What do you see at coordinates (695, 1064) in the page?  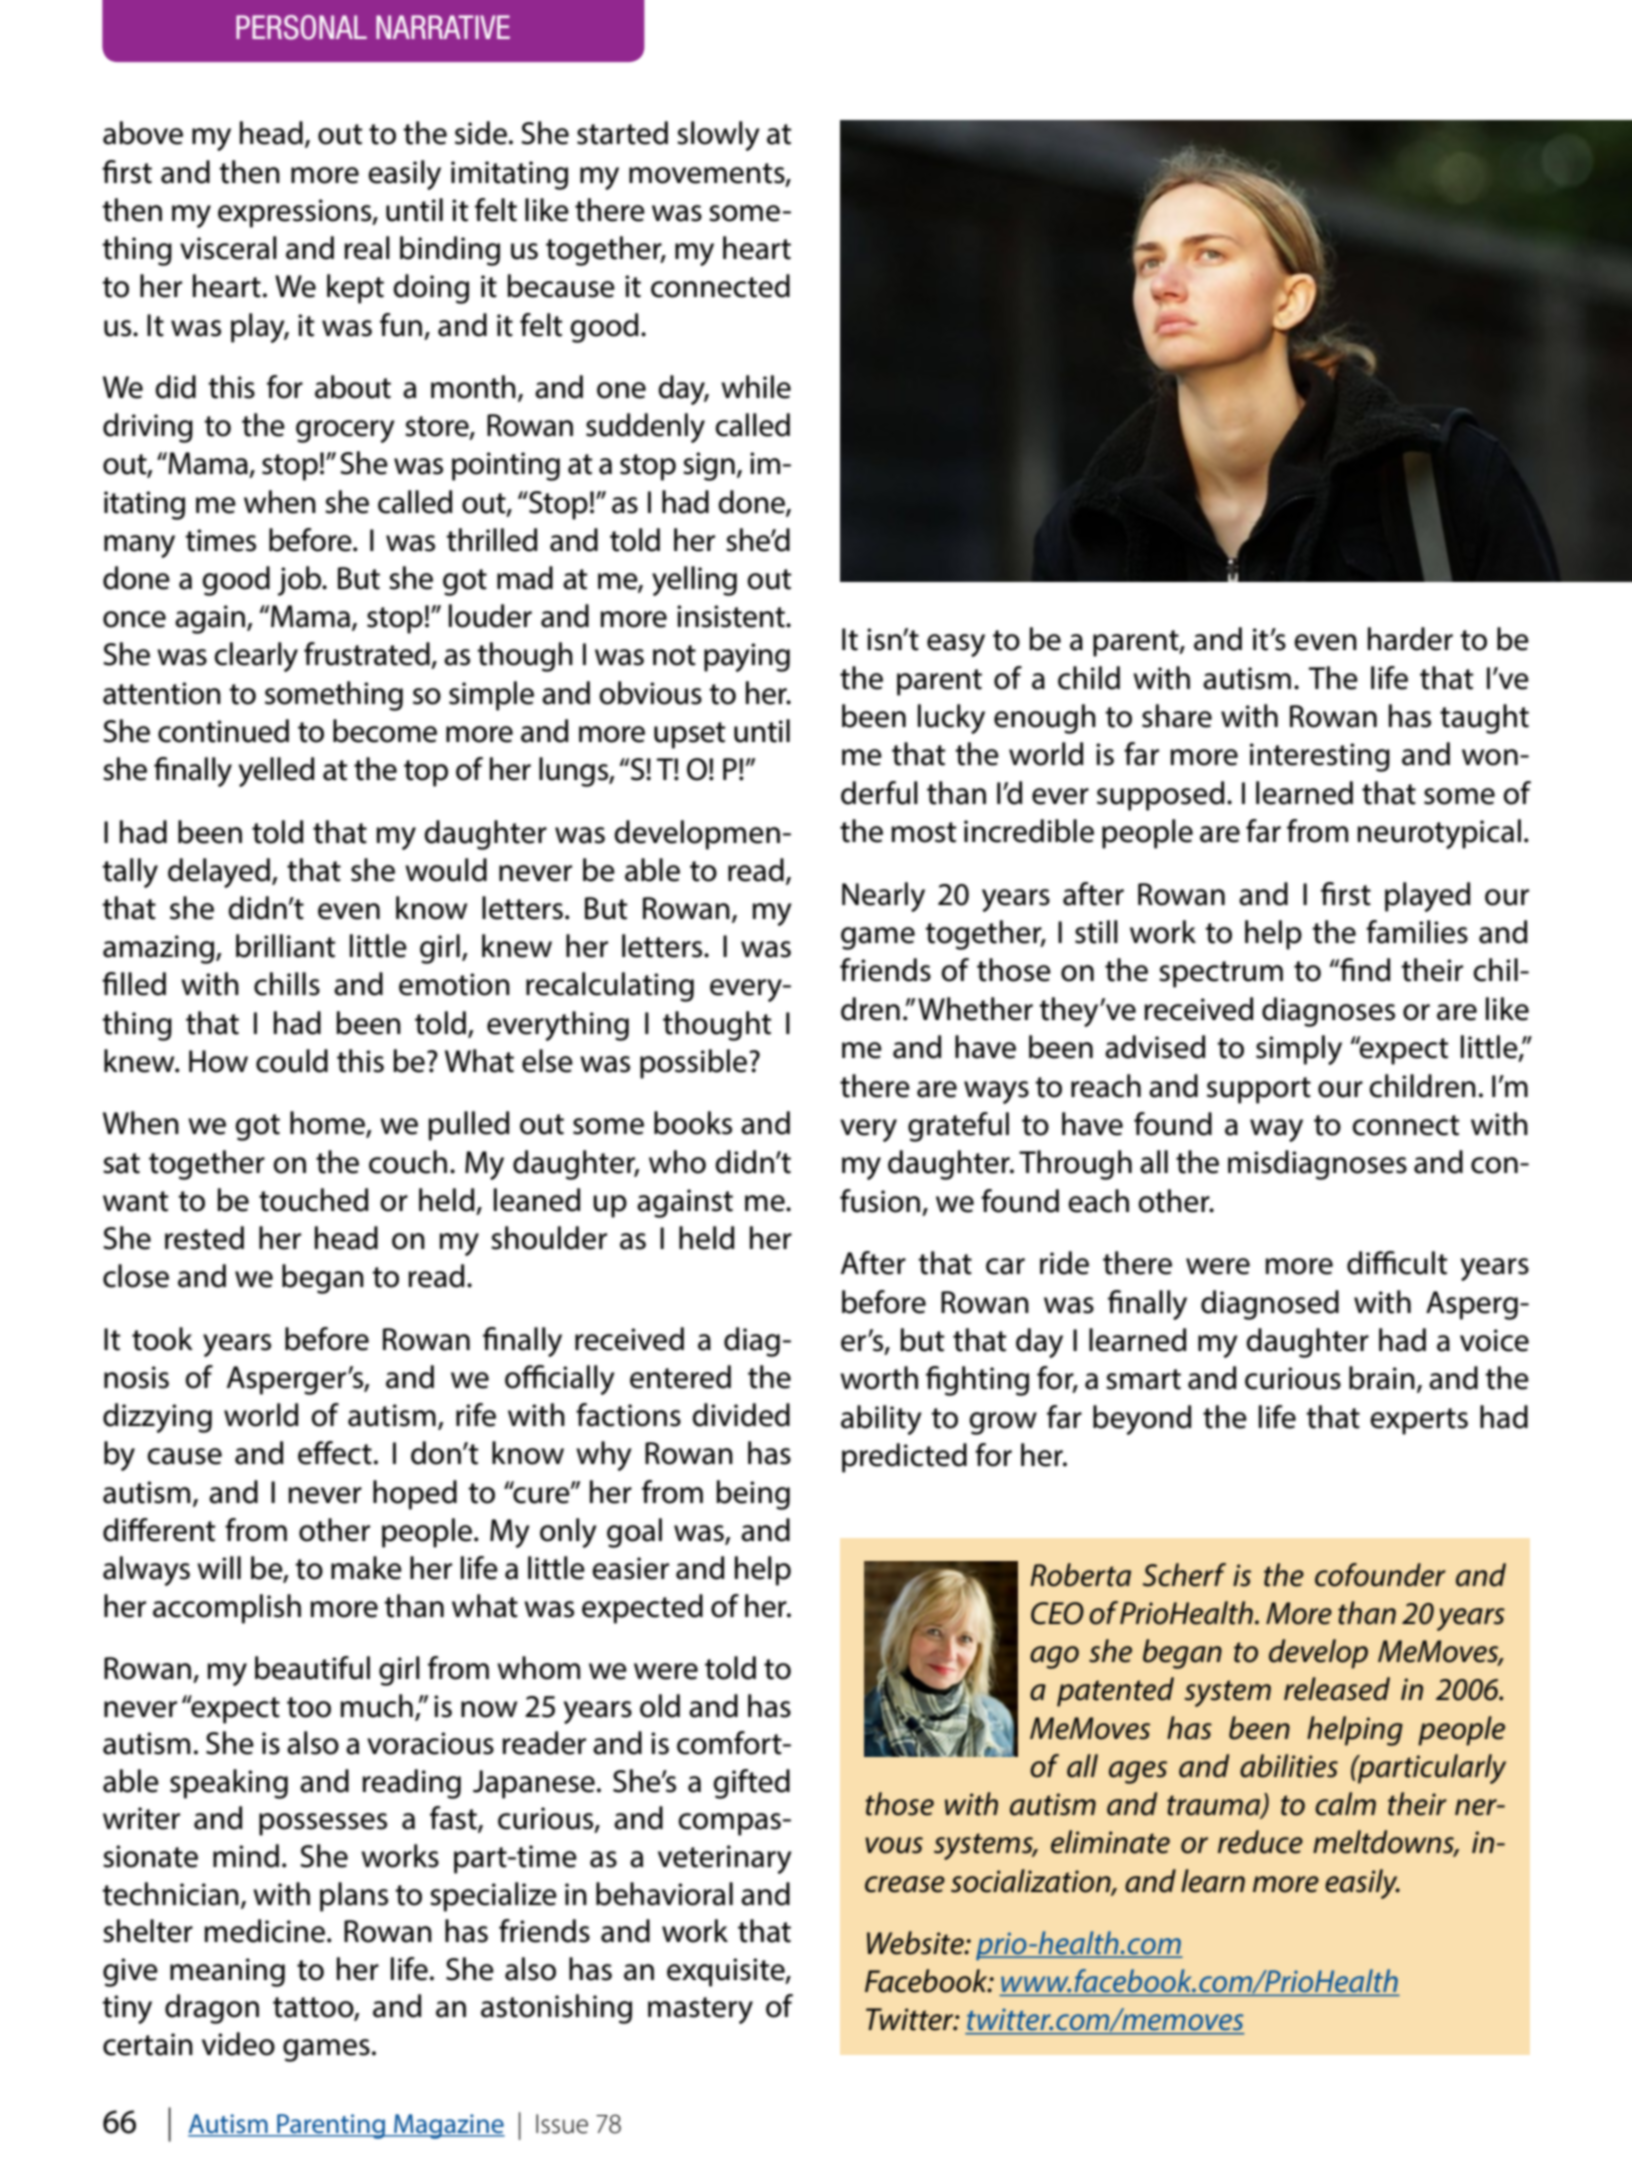 I see `possible` at bounding box center [695, 1064].
